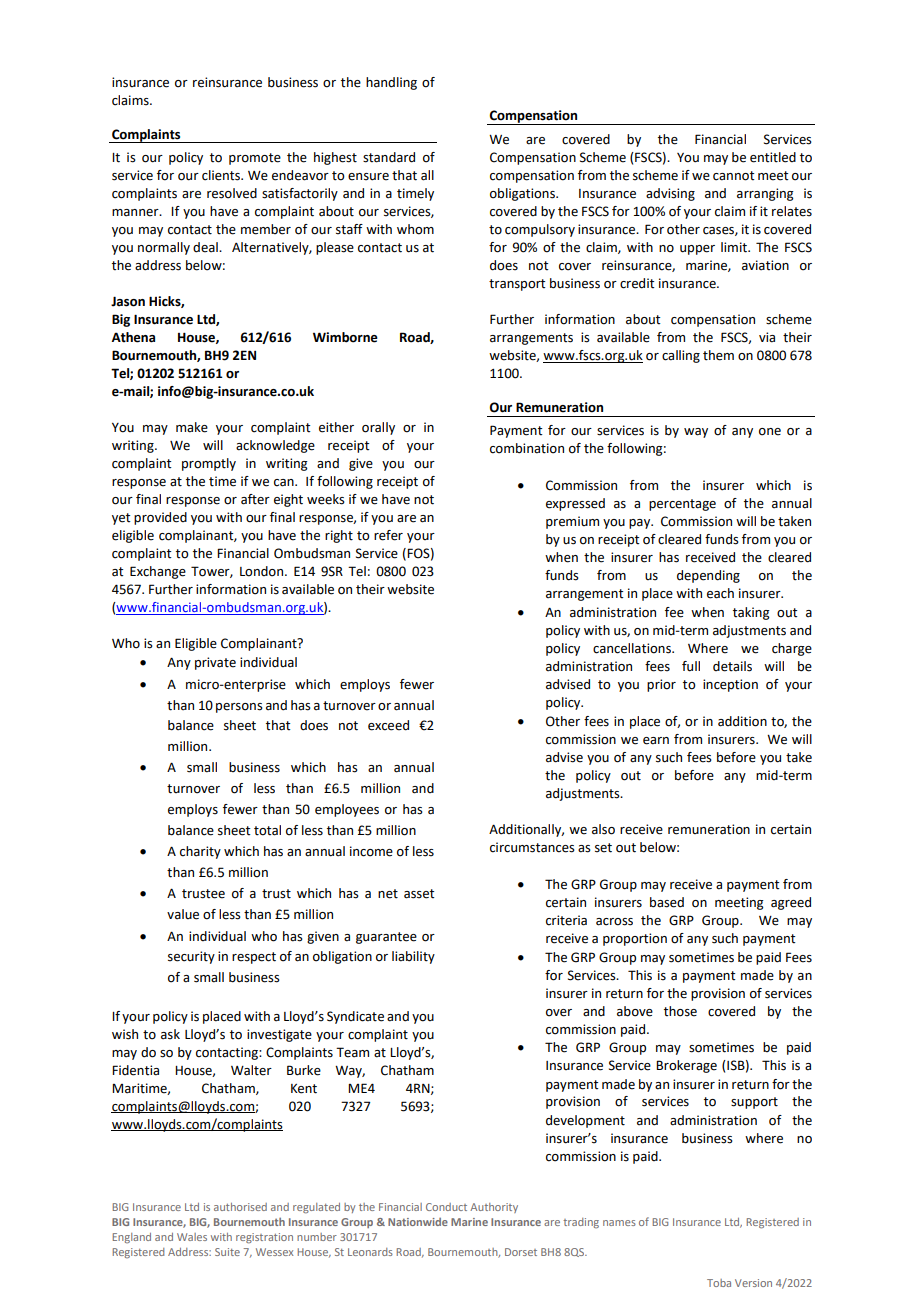 Image resolution: width=924 pixels, height=1308 pixels. What do you see at coordinates (200, 852) in the screenshot?
I see `charity` at bounding box center [200, 852].
